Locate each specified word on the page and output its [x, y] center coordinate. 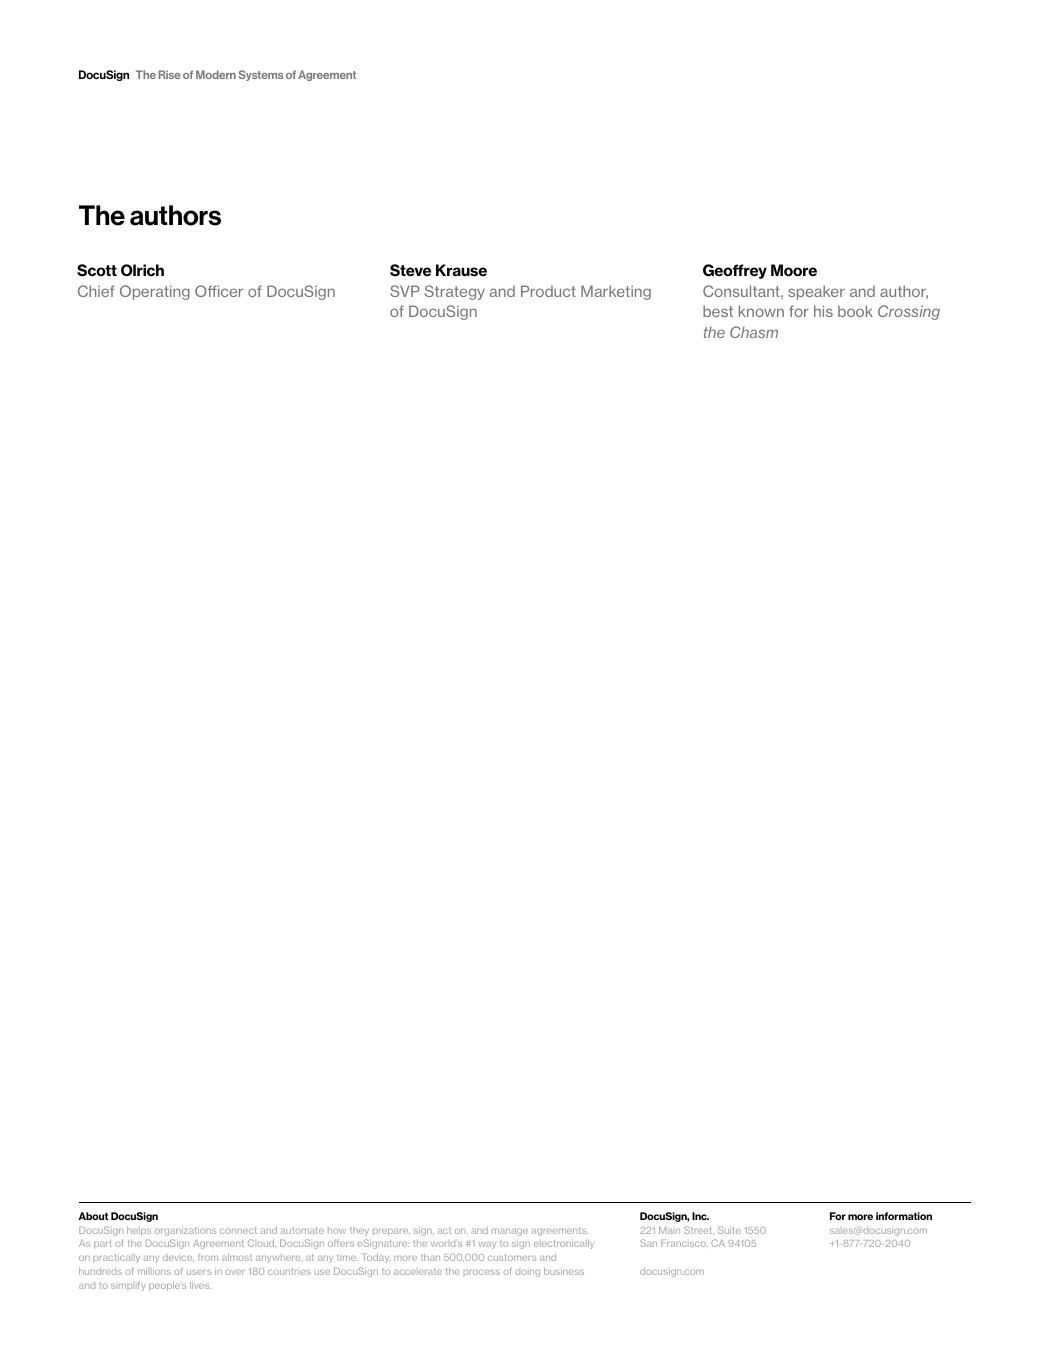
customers [512, 1257]
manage [510, 1232]
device [178, 1257]
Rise [170, 74]
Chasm [754, 332]
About [93, 1216]
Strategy [455, 292]
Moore [794, 270]
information [904, 1216]
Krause [461, 270]
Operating [155, 292]
